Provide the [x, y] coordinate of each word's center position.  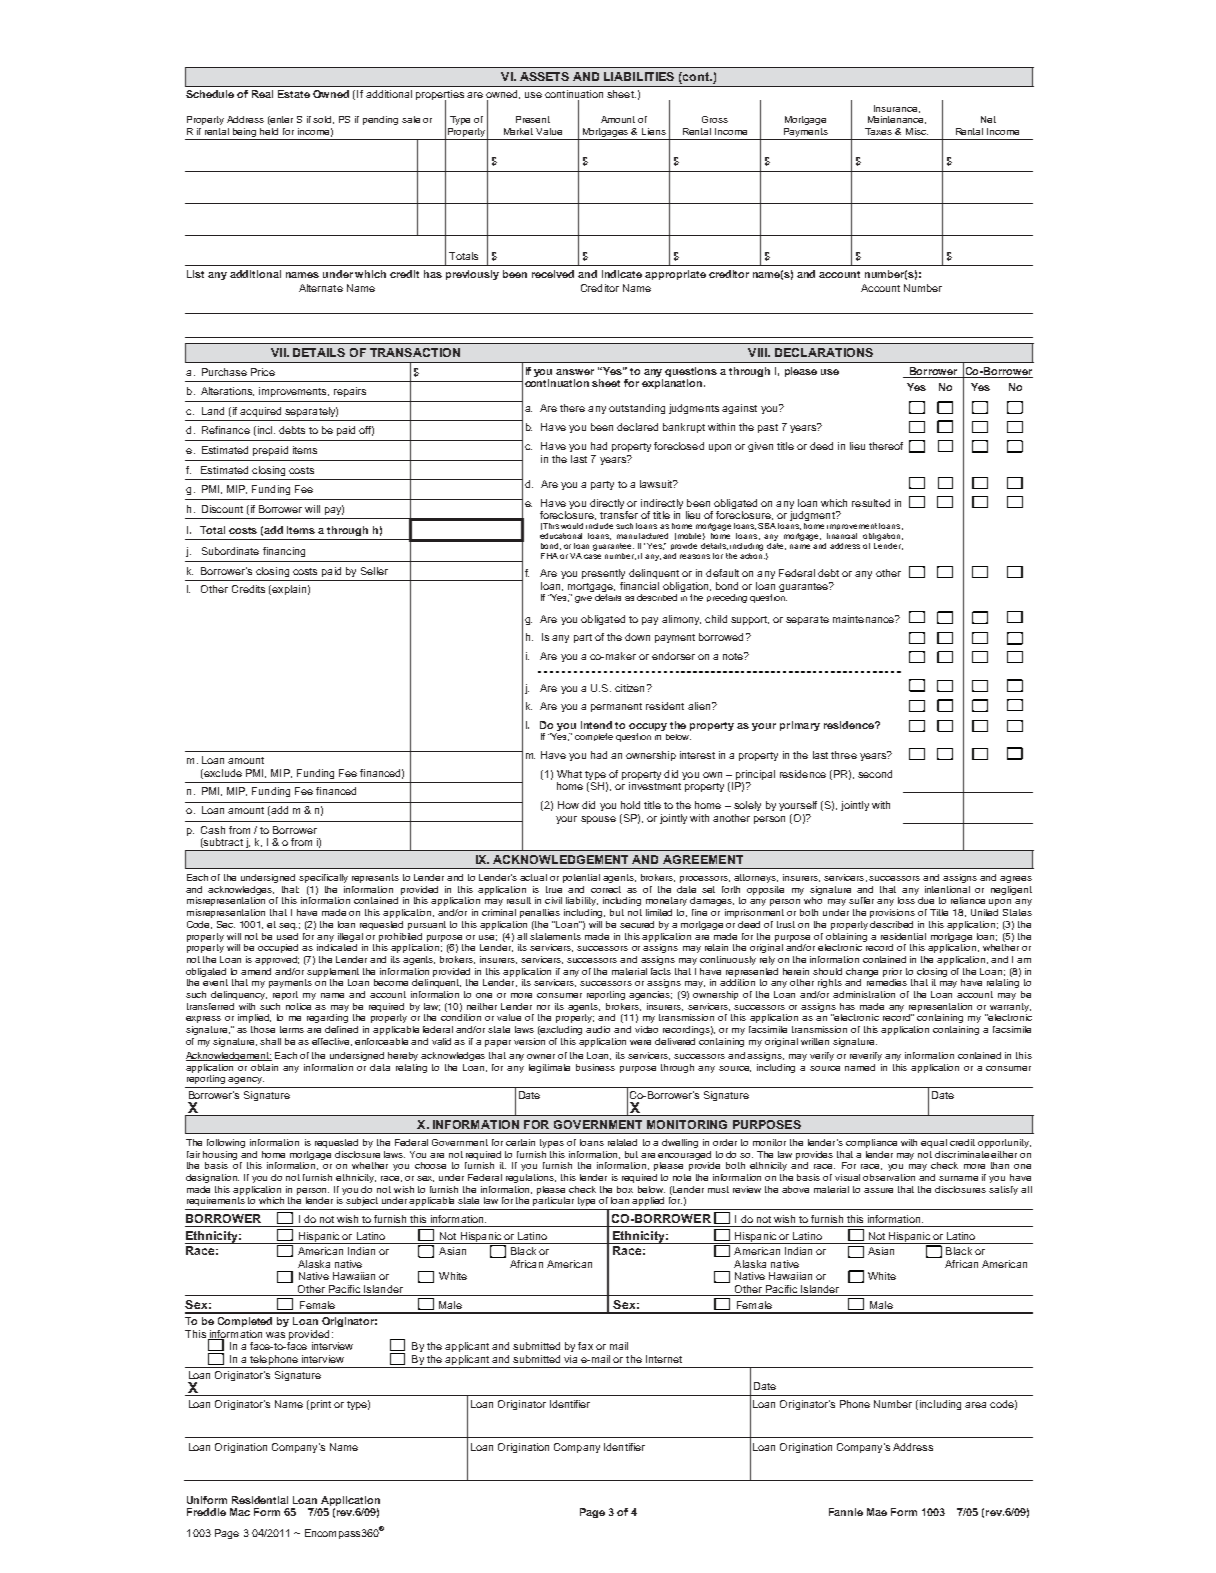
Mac [240, 1512]
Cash [213, 830]
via [570, 1359]
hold [630, 805]
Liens [654, 131]
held [269, 131]
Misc [917, 131]
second [875, 774]
